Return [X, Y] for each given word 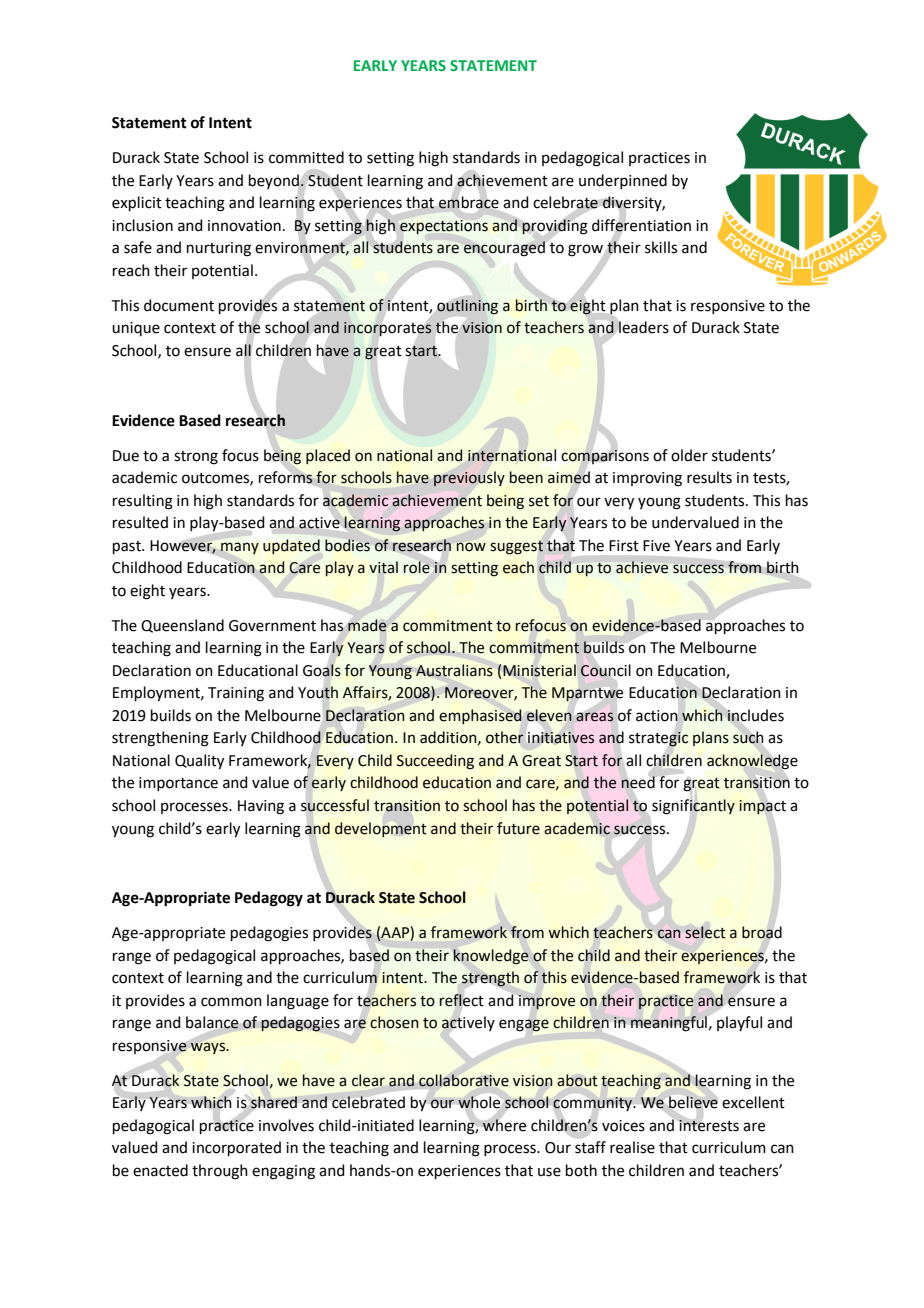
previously [469, 478]
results [709, 477]
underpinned [623, 181]
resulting [143, 502]
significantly [693, 806]
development [381, 829]
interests [709, 1126]
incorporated [236, 1148]
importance [178, 784]
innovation [244, 226]
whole [479, 1102]
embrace [469, 202]
